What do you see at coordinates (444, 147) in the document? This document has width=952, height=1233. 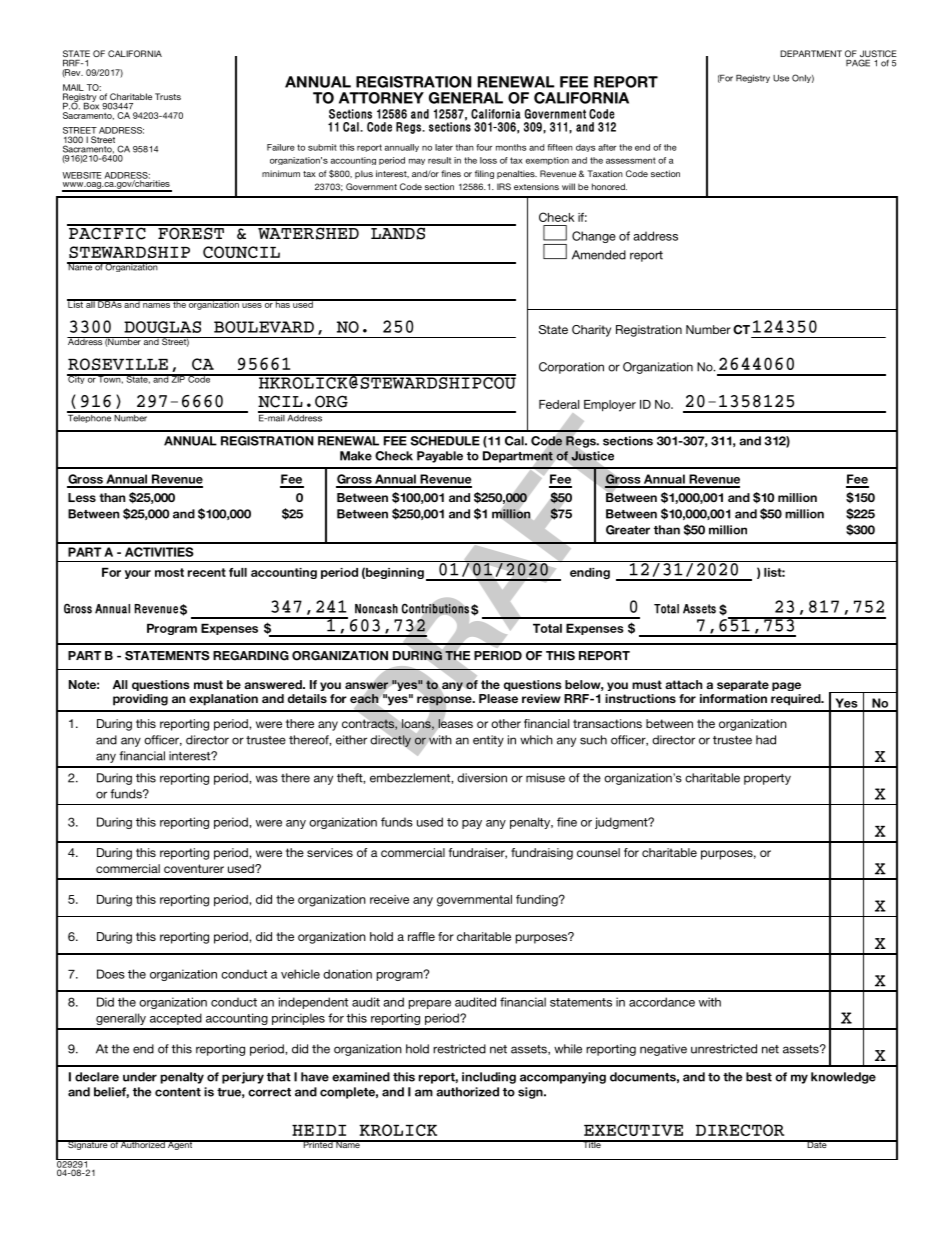 I see `later` at bounding box center [444, 147].
